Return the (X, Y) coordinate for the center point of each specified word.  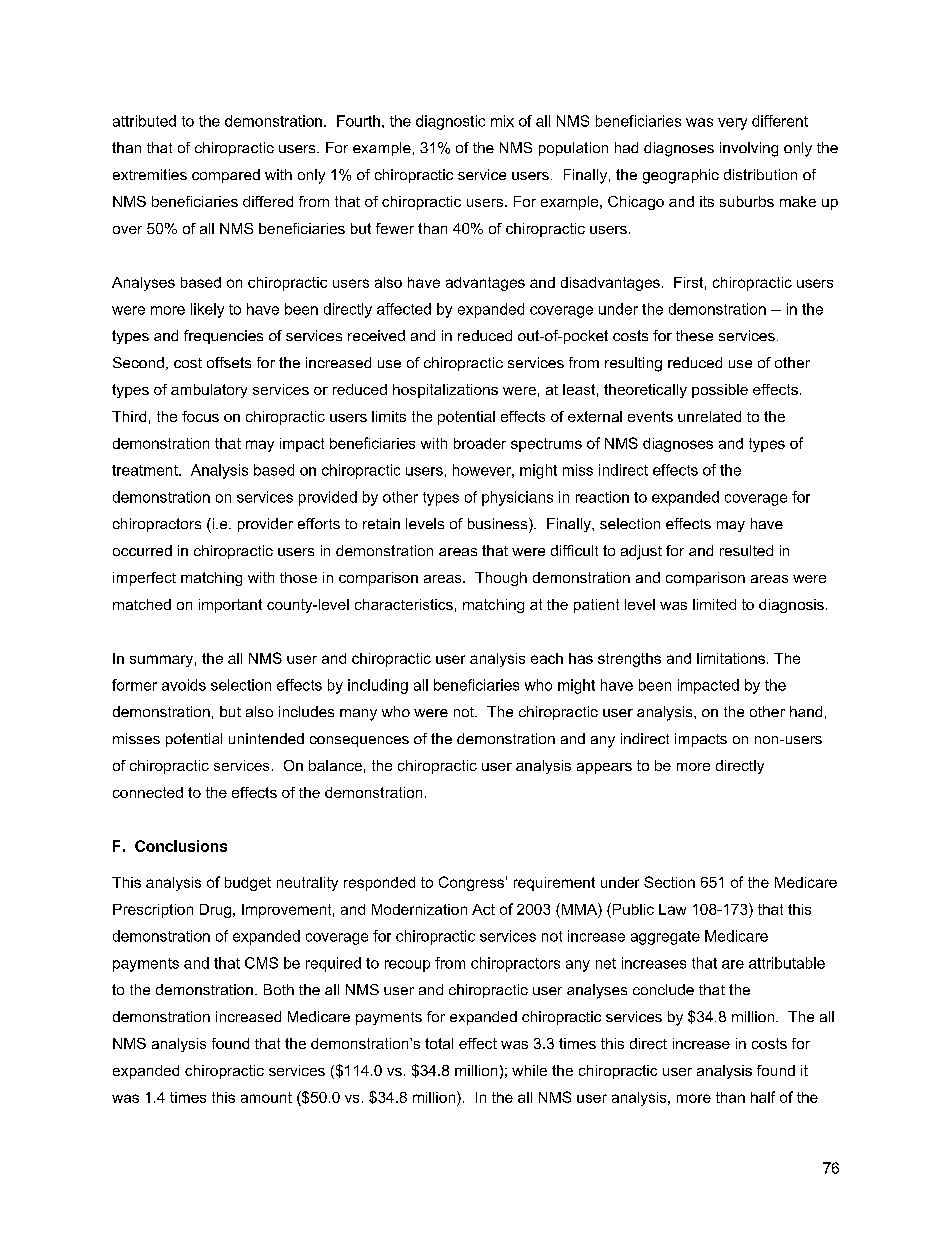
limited (714, 604)
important (230, 606)
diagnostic (450, 122)
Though (501, 579)
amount (266, 1097)
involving (749, 149)
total (439, 1043)
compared (226, 176)
